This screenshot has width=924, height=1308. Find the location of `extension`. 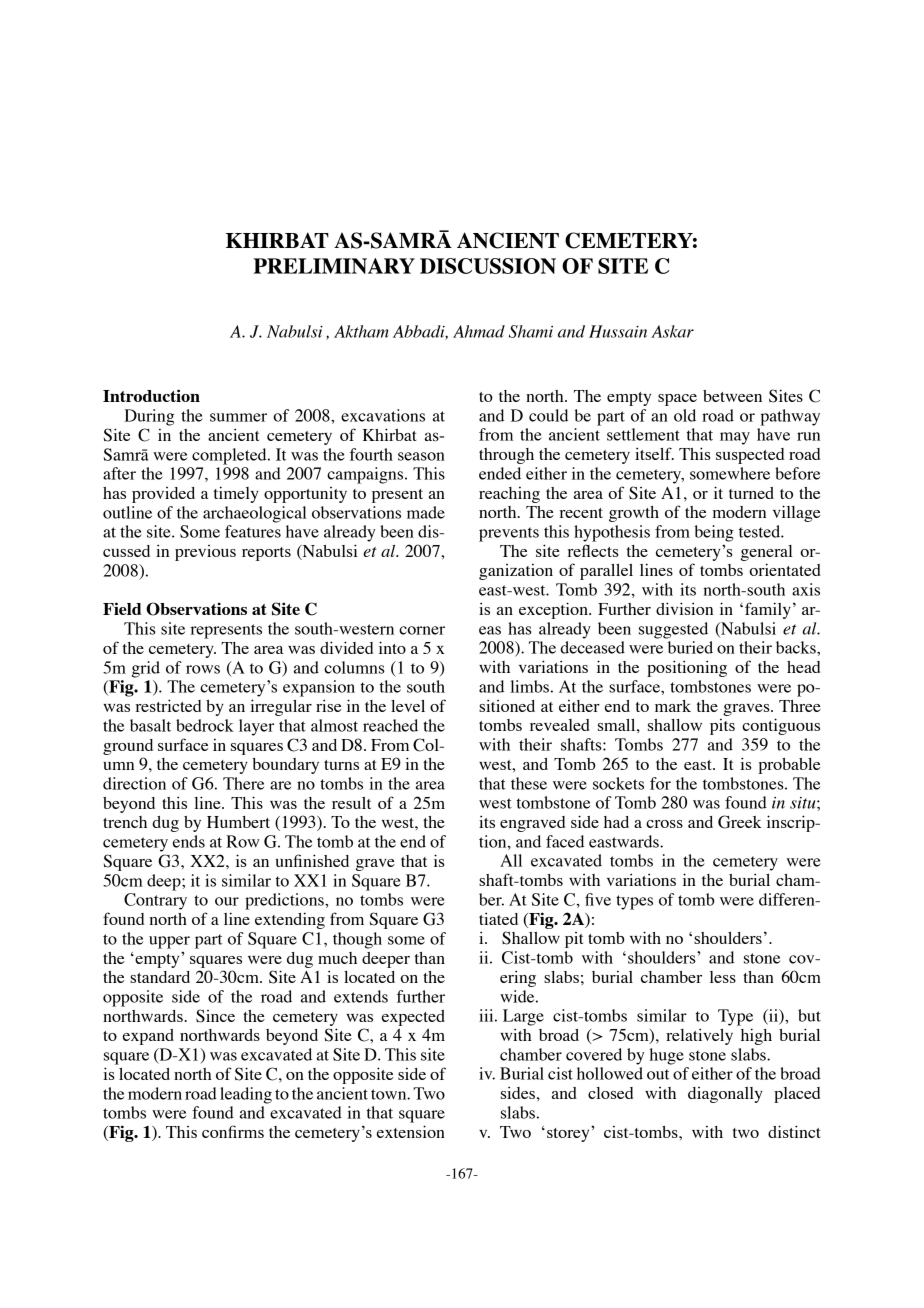

extension is located at coordinates (411, 1131).
